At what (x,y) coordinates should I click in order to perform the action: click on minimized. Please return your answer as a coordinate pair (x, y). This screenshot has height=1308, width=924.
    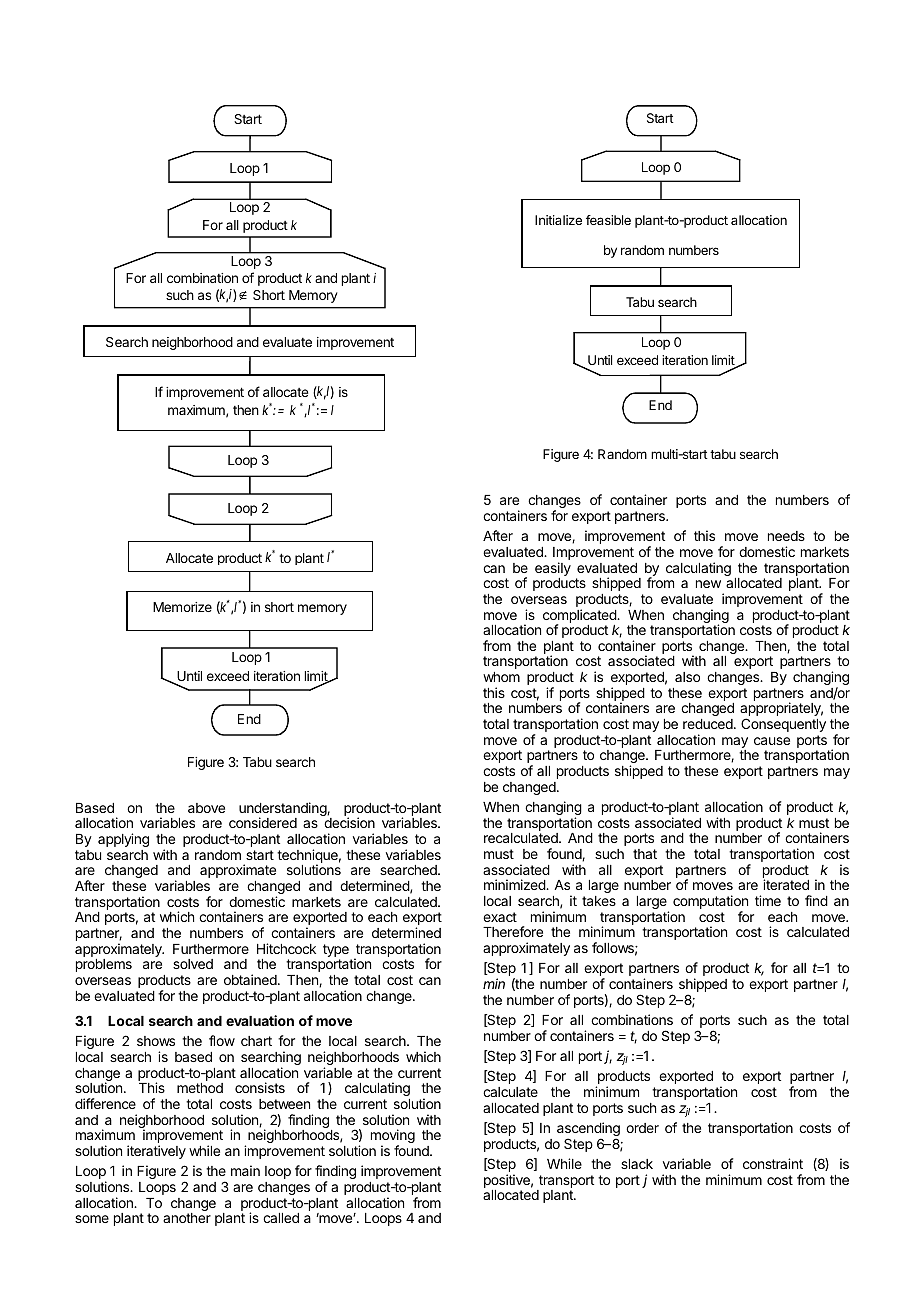
    Looking at the image, I should click on (515, 884).
